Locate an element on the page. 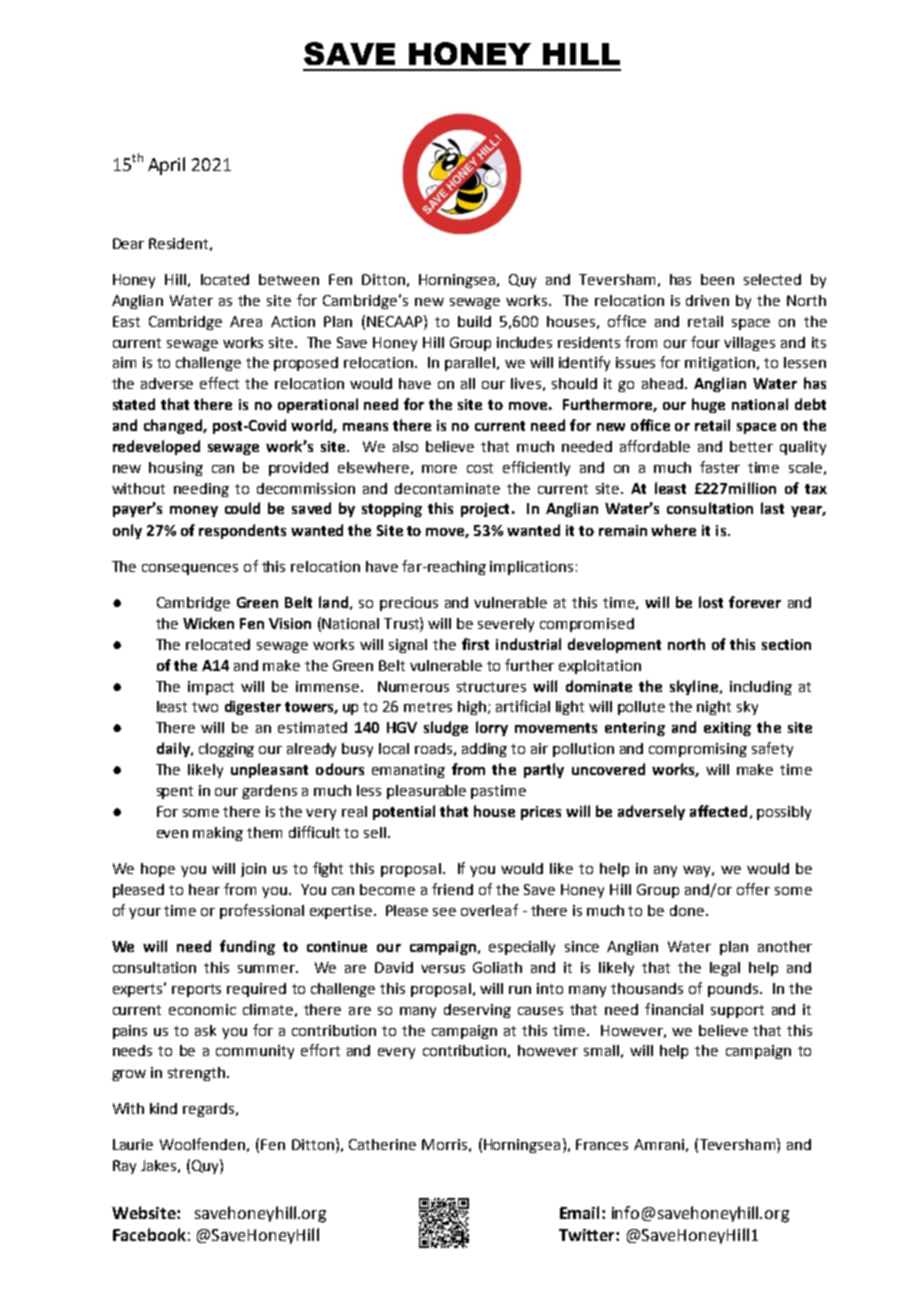 This page has height=1308, width=924. build is located at coordinates (474, 321).
